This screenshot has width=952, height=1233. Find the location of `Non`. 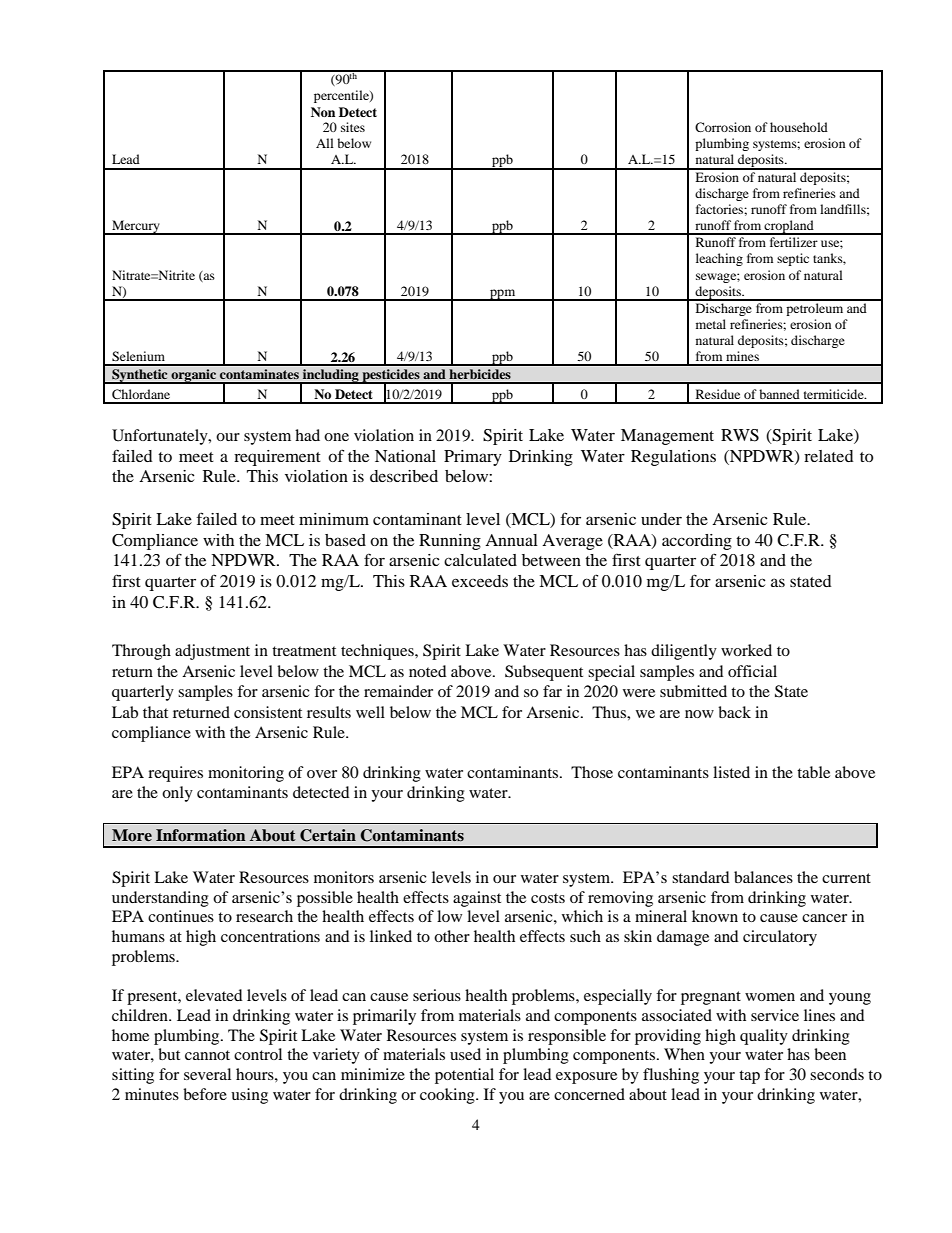

Non is located at coordinates (323, 112).
